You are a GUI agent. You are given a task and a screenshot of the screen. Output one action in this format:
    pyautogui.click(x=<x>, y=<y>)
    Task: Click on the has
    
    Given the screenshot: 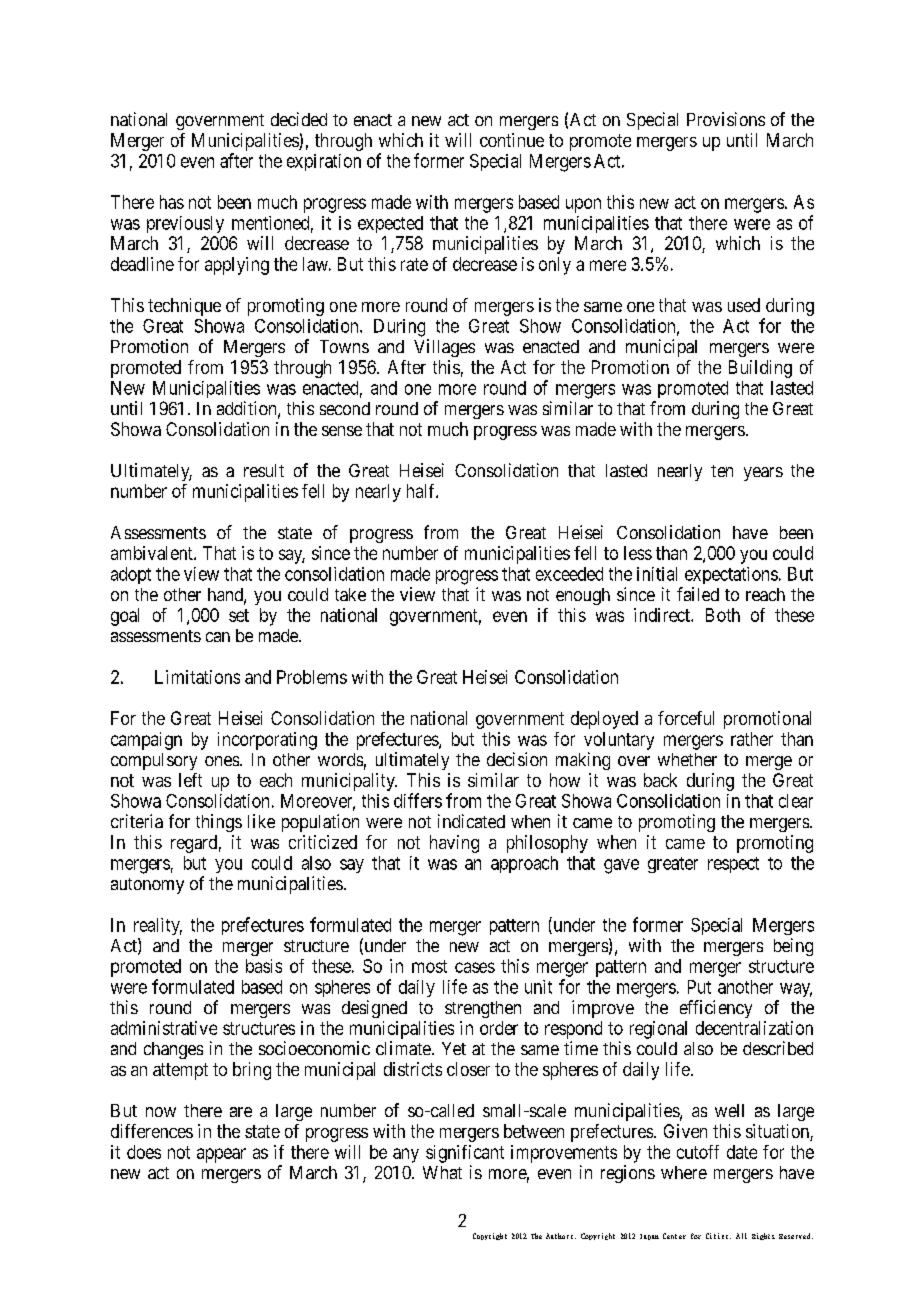 What is the action you would take?
    pyautogui.click(x=172, y=202)
